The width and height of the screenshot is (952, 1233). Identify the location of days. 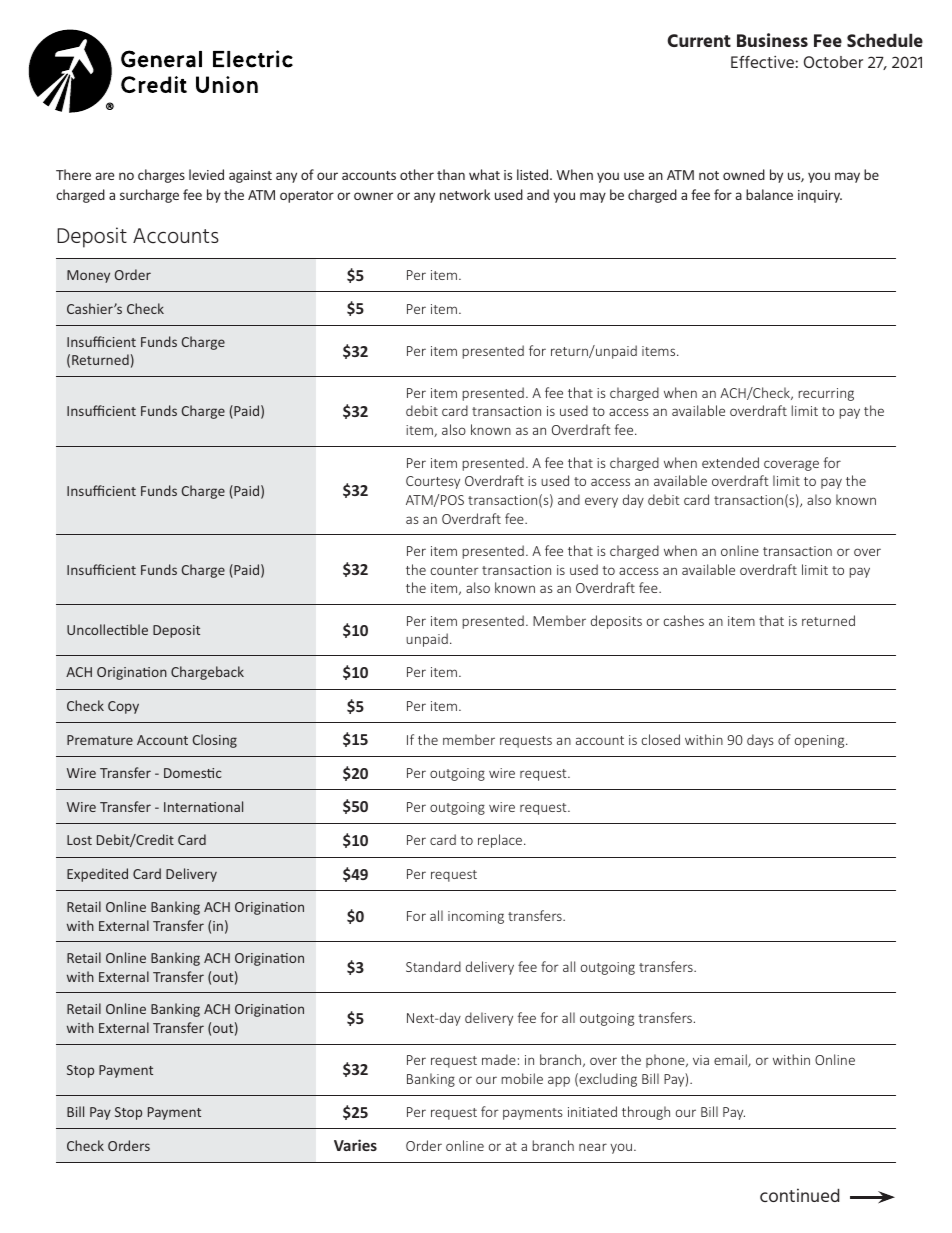
(760, 741).
